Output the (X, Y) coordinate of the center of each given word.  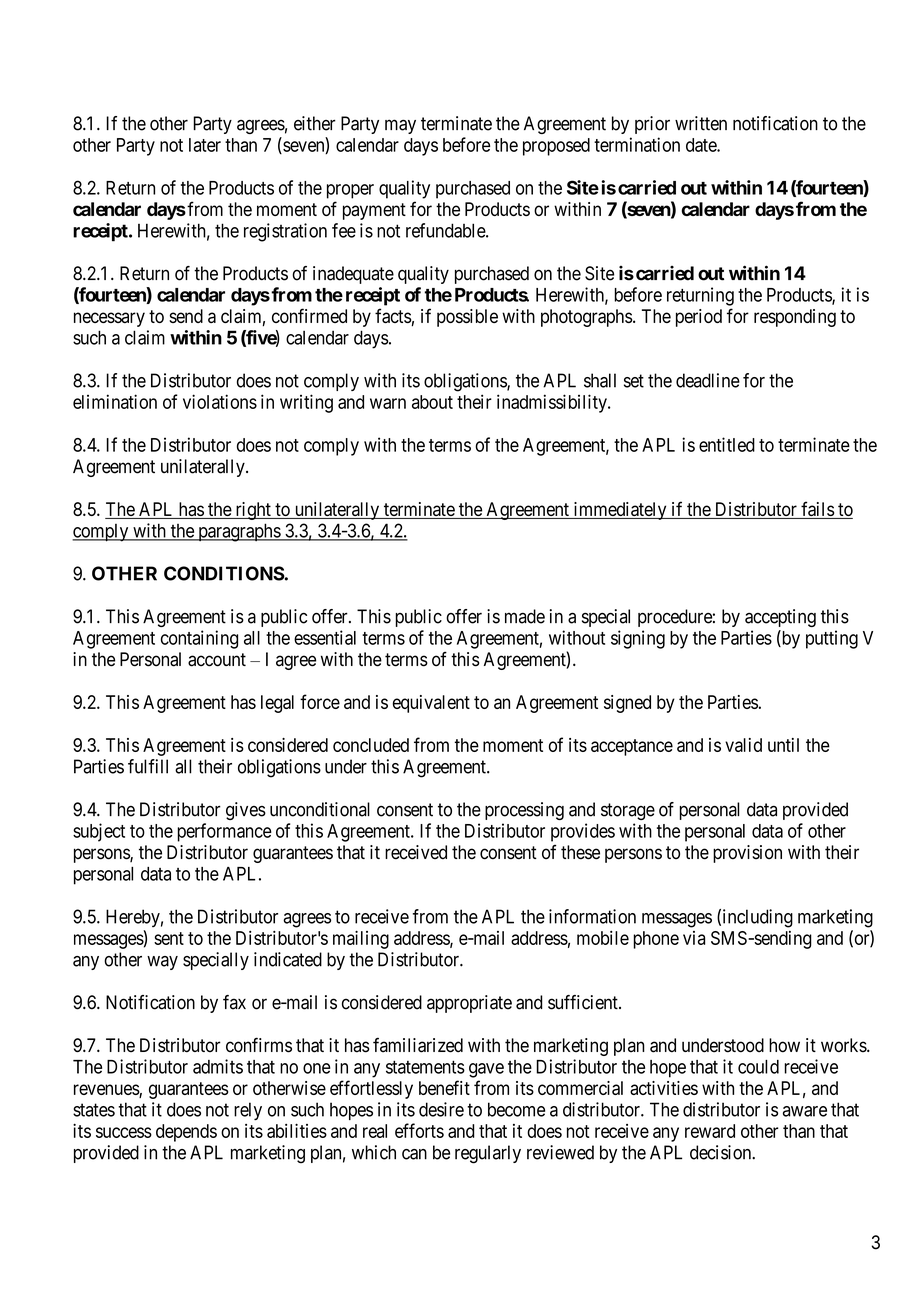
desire (441, 1109)
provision (747, 854)
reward (710, 1131)
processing (524, 811)
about (432, 402)
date (702, 145)
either (315, 123)
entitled (727, 444)
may (400, 126)
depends (186, 1133)
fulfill (148, 766)
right (253, 511)
